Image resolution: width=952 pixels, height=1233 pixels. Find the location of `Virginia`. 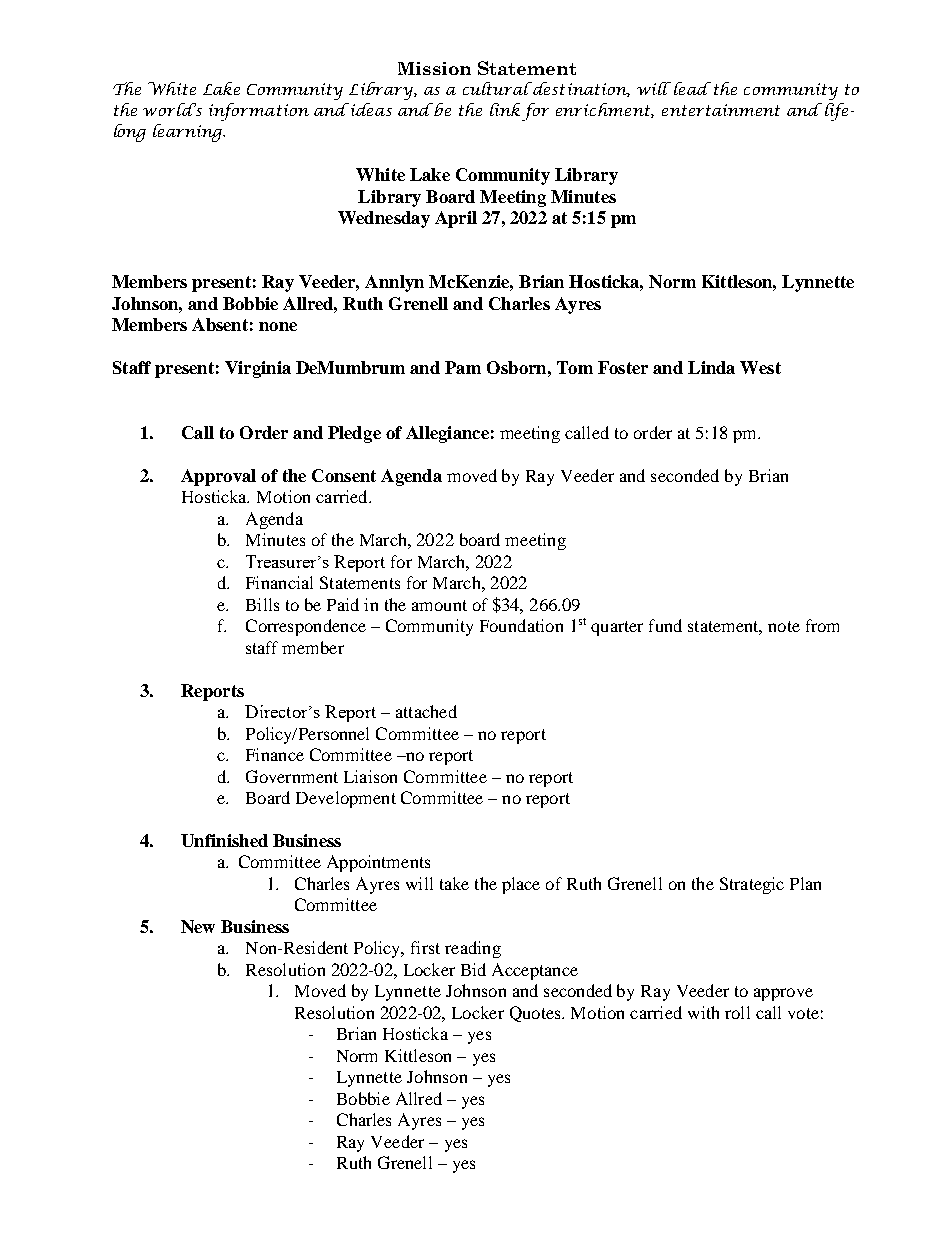

Virginia is located at coordinates (258, 369).
